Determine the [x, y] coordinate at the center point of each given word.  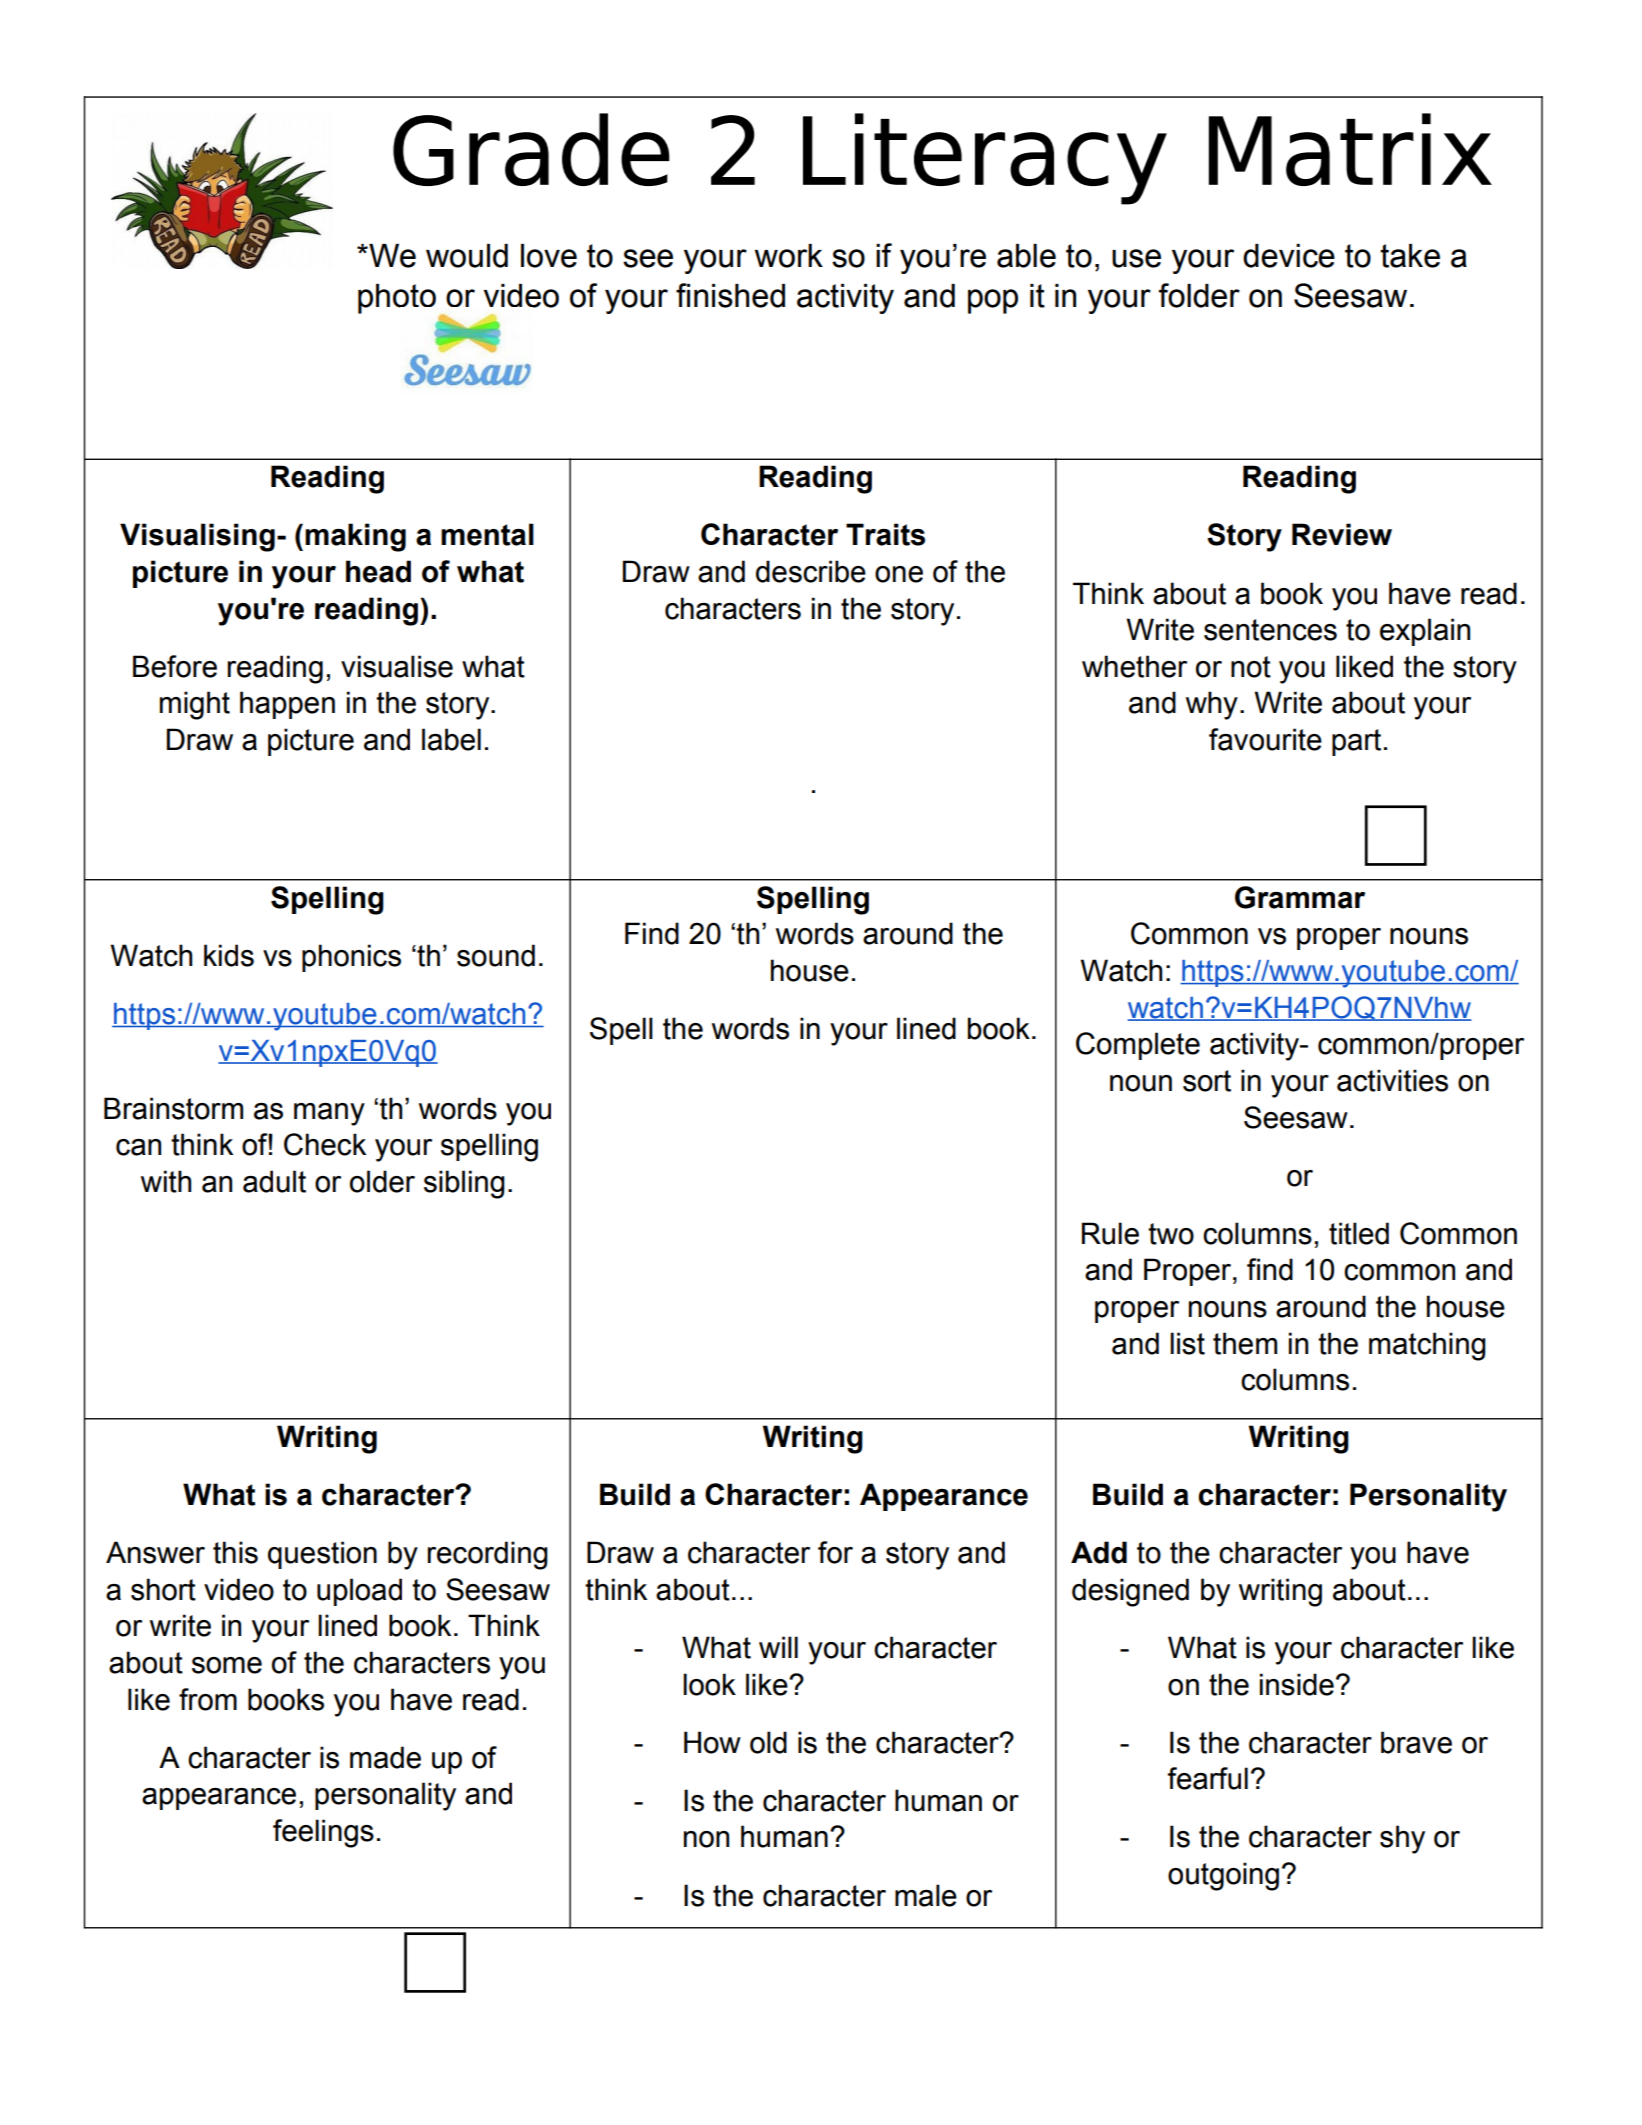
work [789, 256]
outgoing [1223, 1876]
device [1289, 256]
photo [397, 299]
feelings [323, 1833]
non [706, 1839]
